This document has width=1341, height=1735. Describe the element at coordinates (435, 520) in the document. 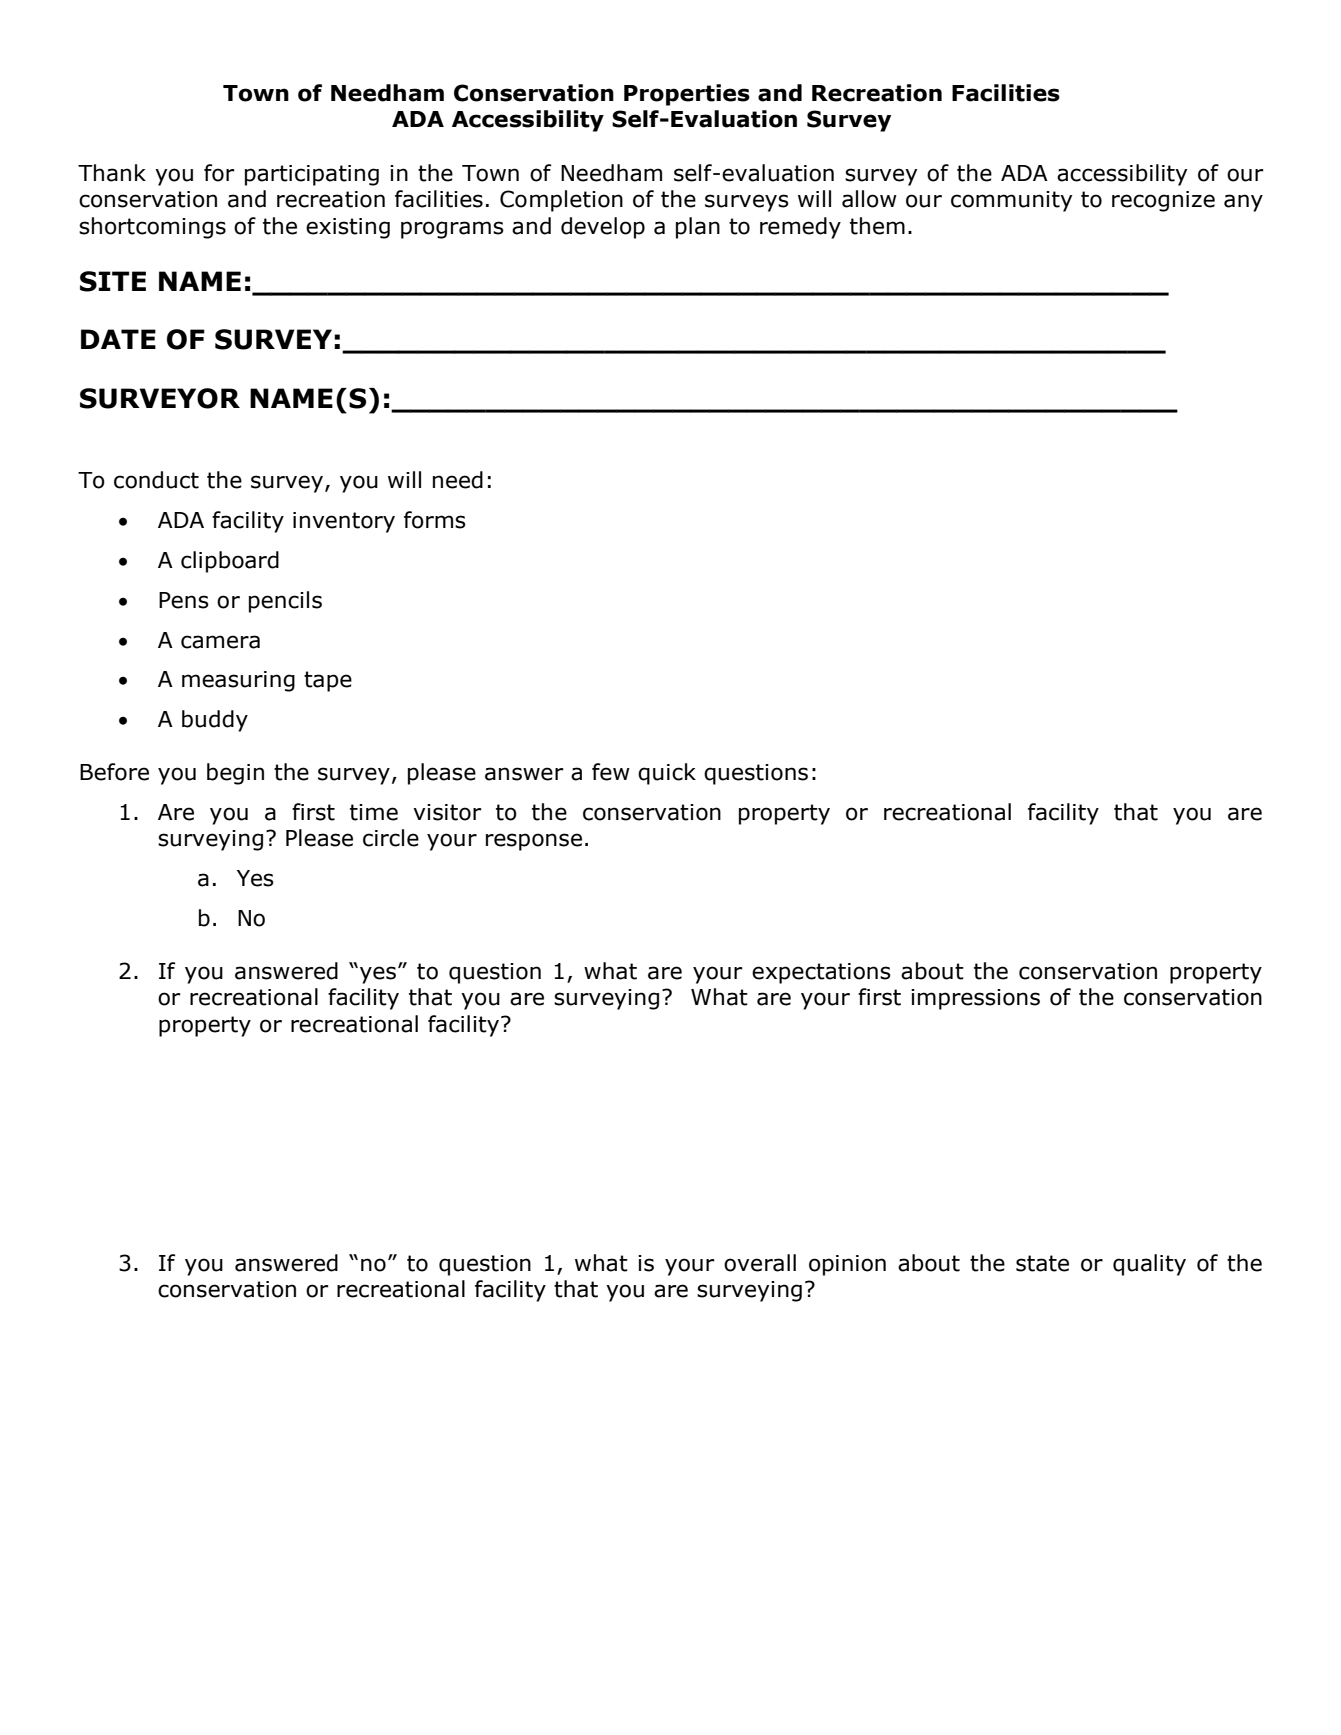

I see `forms` at that location.
